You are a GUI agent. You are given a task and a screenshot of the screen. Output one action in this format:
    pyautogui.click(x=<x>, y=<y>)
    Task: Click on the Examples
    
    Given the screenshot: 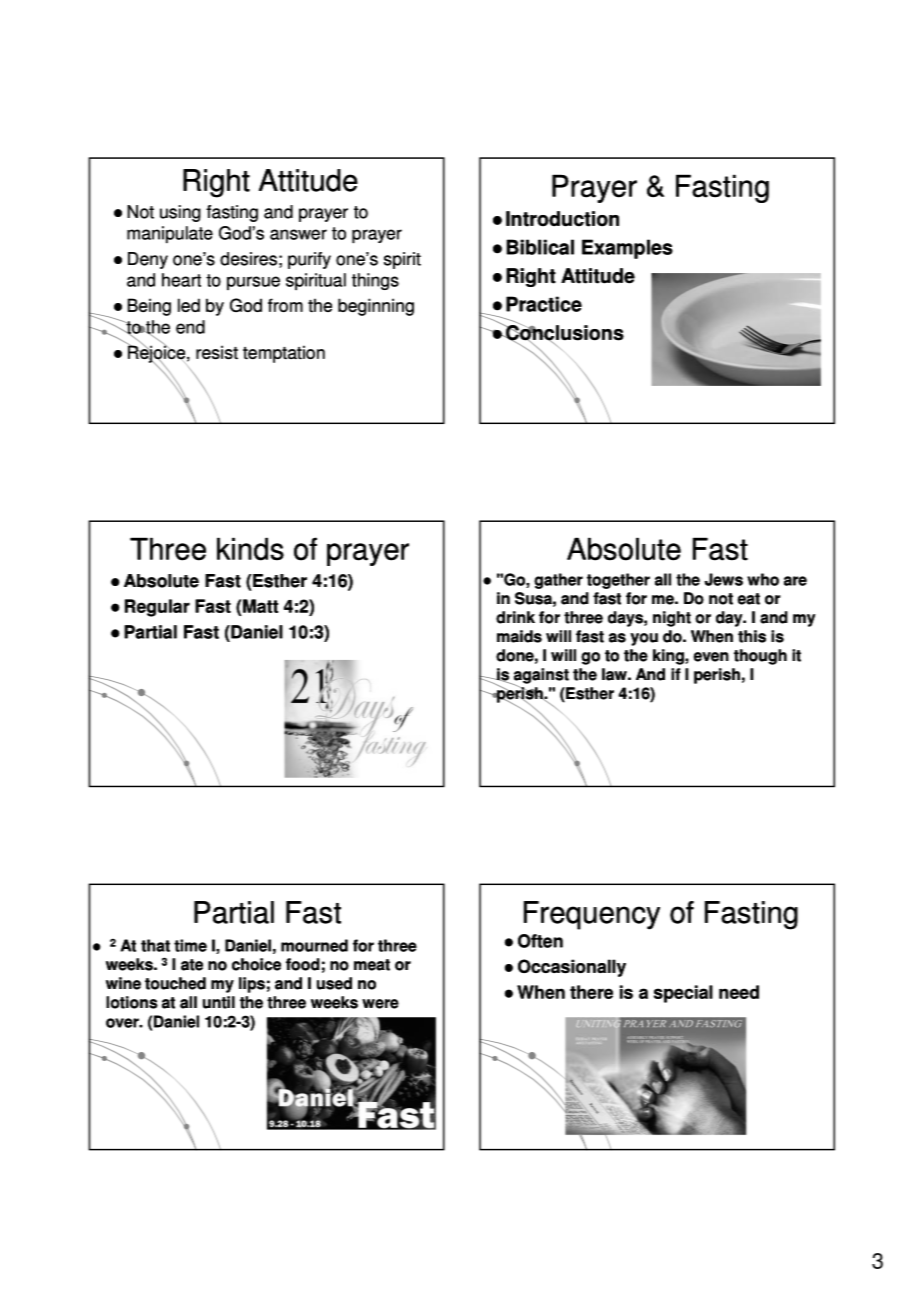 What is the action you would take?
    pyautogui.click(x=627, y=249)
